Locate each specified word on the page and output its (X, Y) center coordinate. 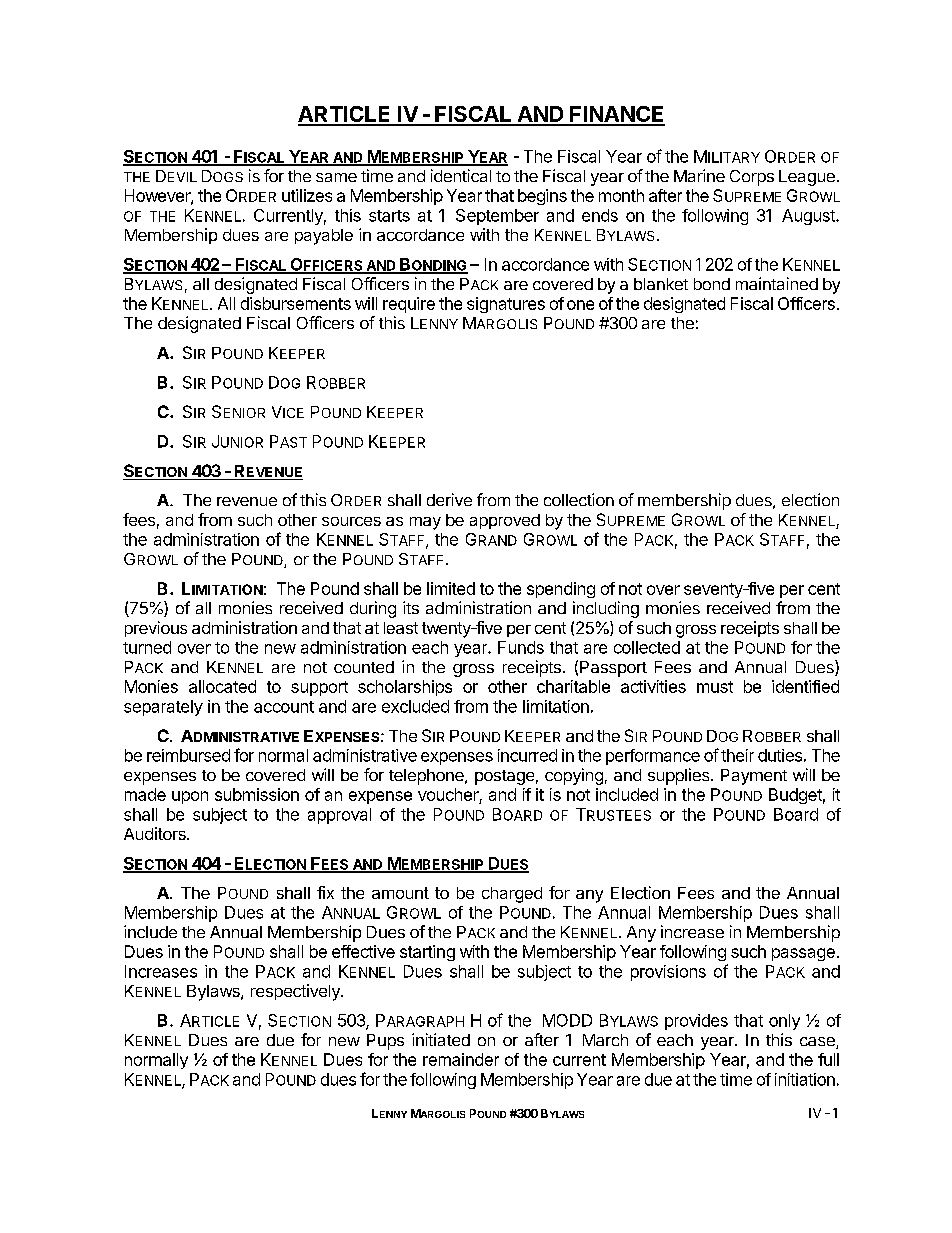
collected (647, 647)
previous (156, 629)
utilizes (307, 195)
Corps (752, 178)
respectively (296, 992)
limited (451, 588)
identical (461, 175)
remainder (461, 1059)
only (784, 1022)
